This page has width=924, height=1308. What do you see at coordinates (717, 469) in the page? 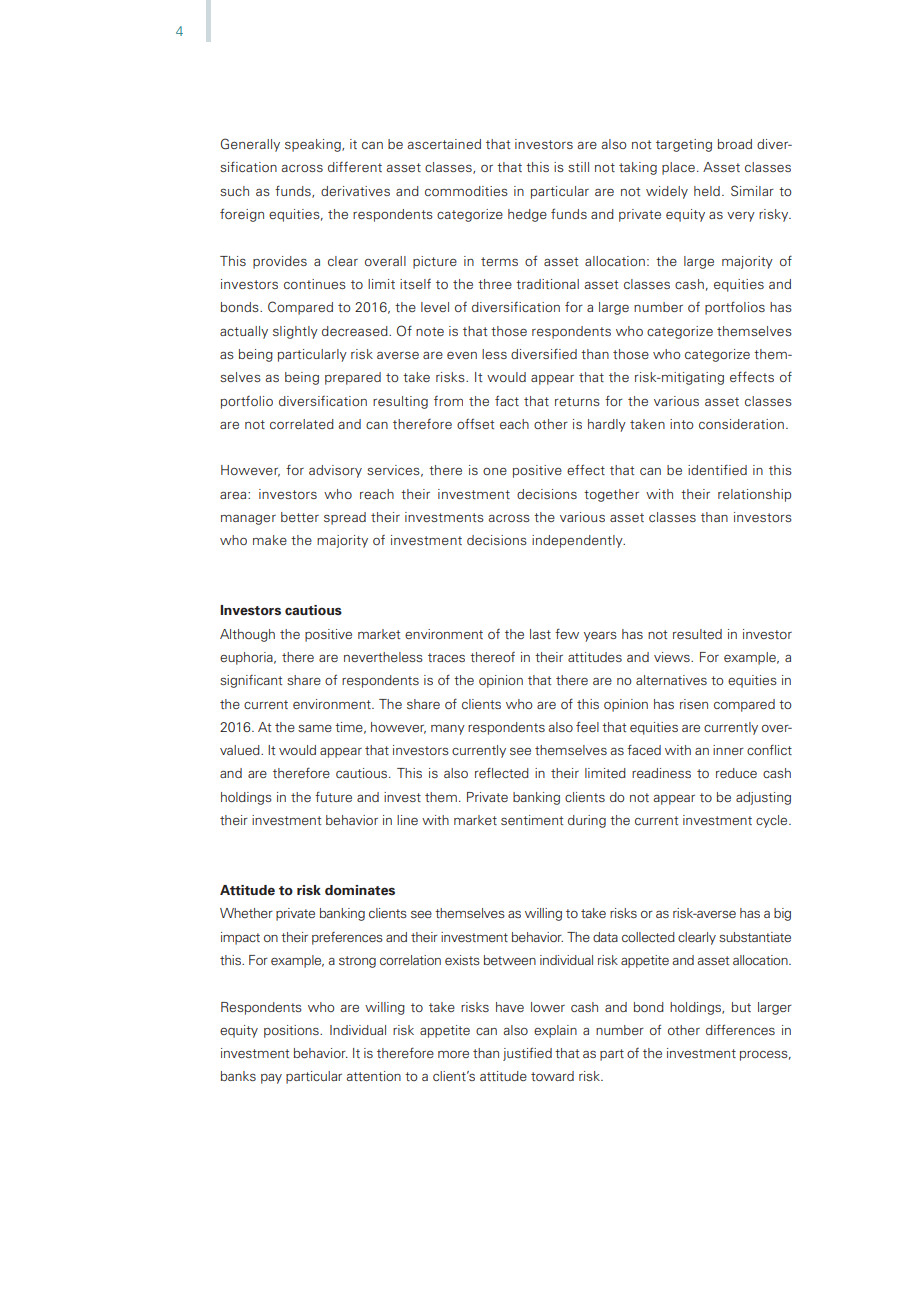
I see `identified` at bounding box center [717, 469].
